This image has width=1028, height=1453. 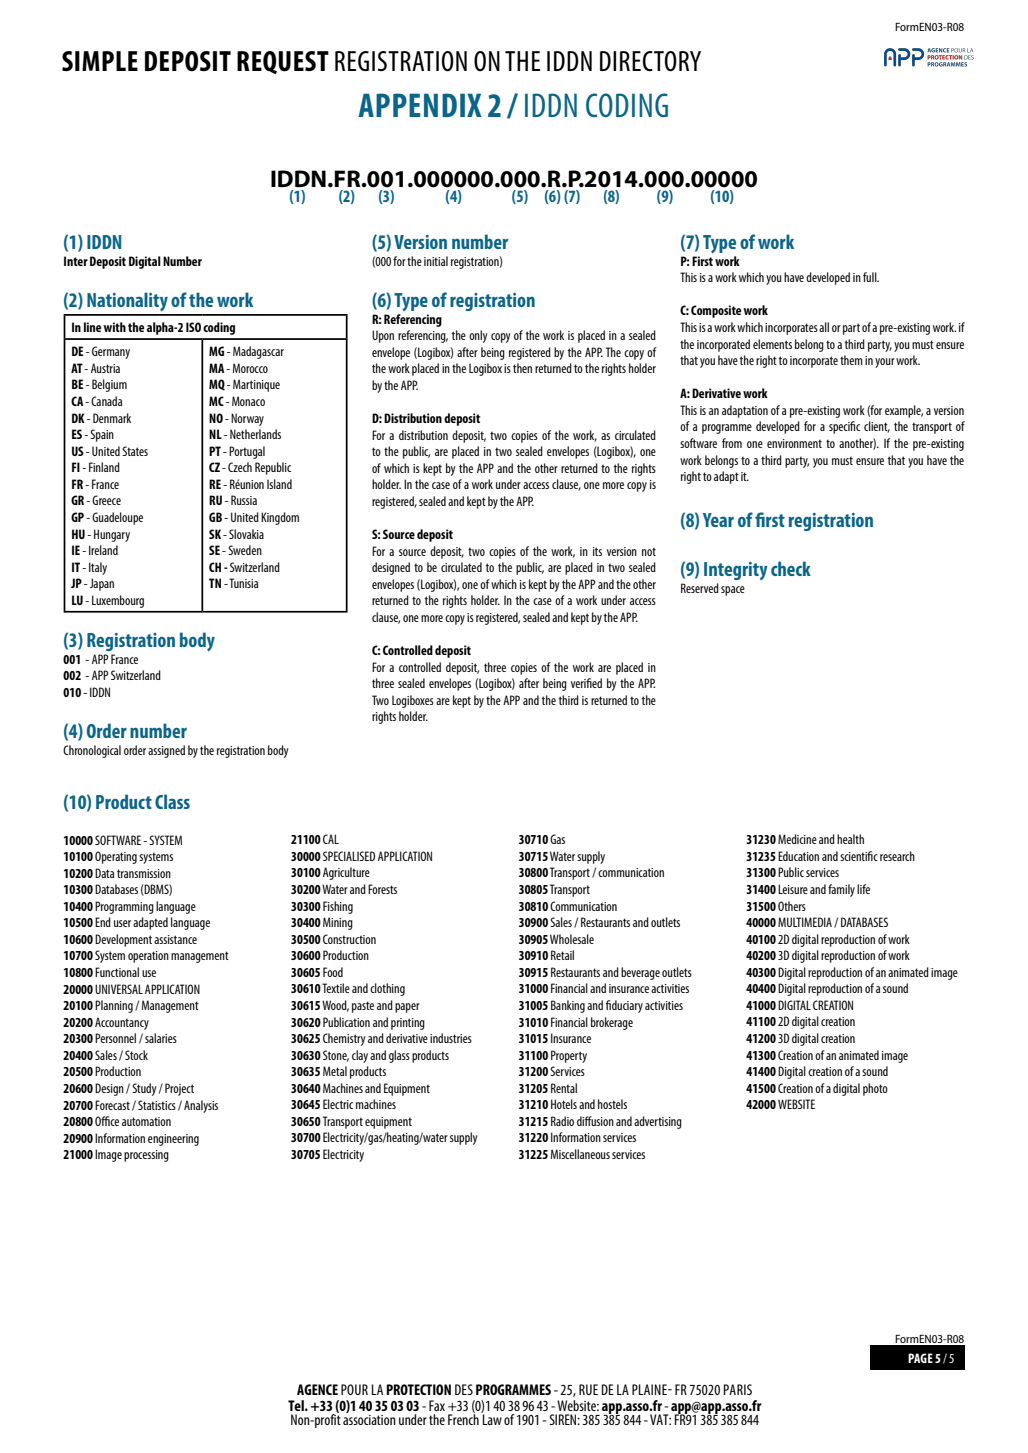 I want to click on SIMPLE, so click(x=100, y=61).
